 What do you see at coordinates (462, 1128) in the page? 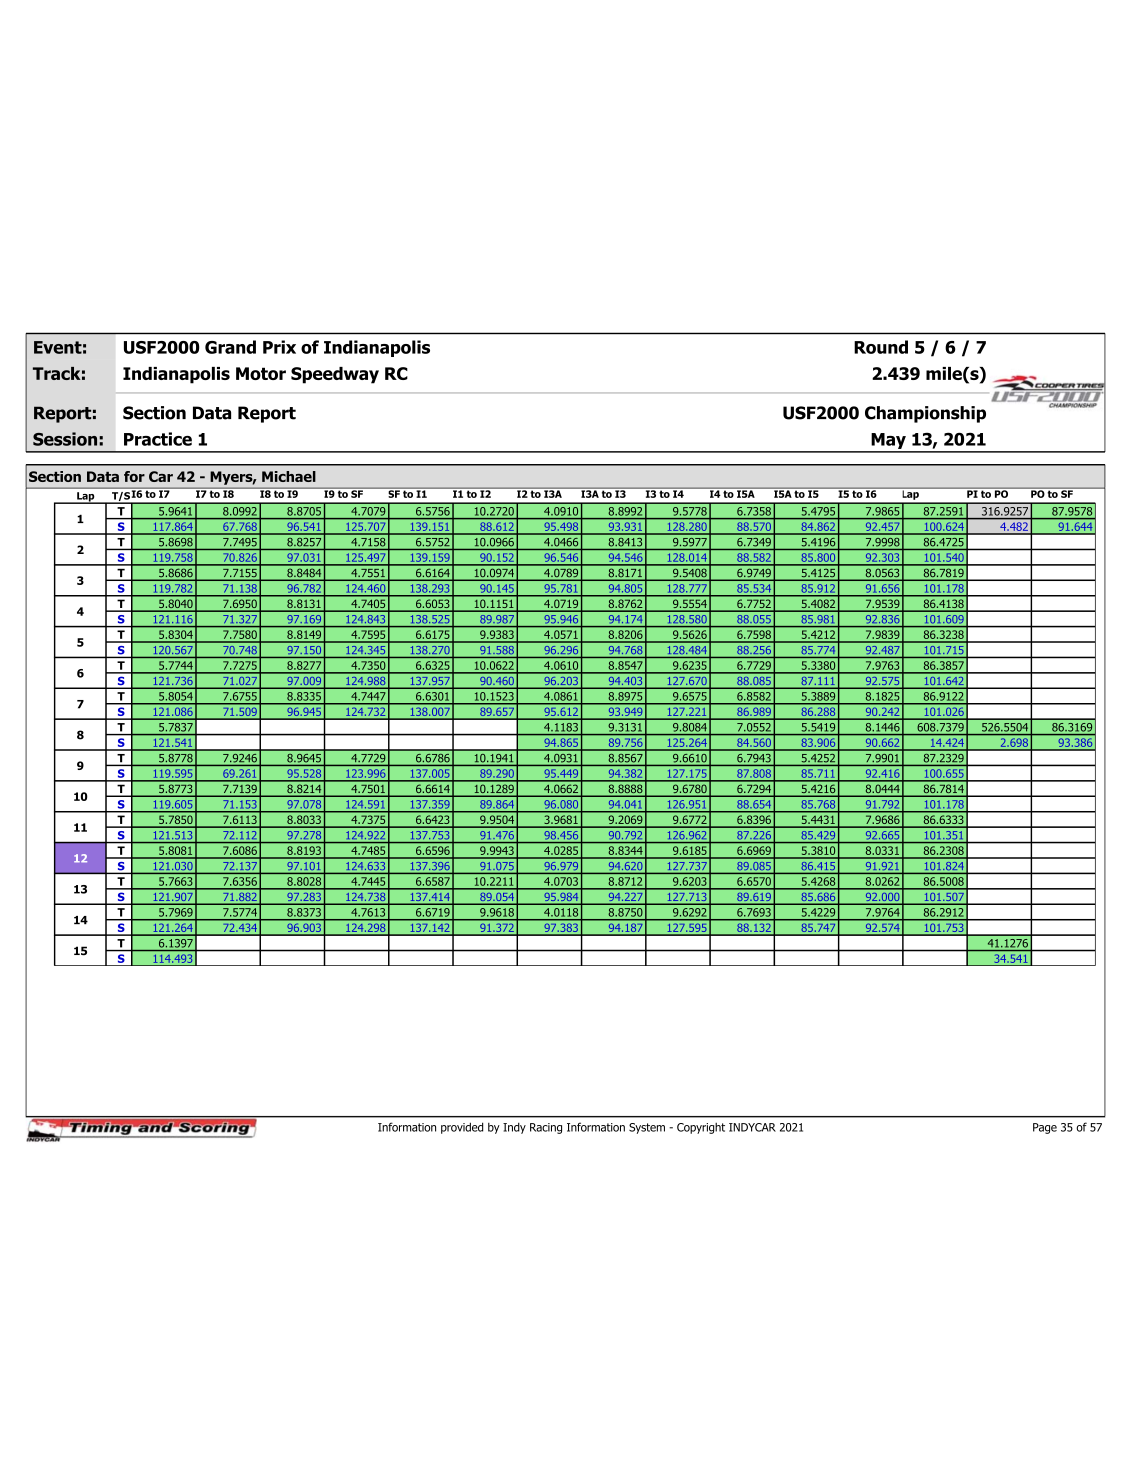
I see `provided` at bounding box center [462, 1128].
